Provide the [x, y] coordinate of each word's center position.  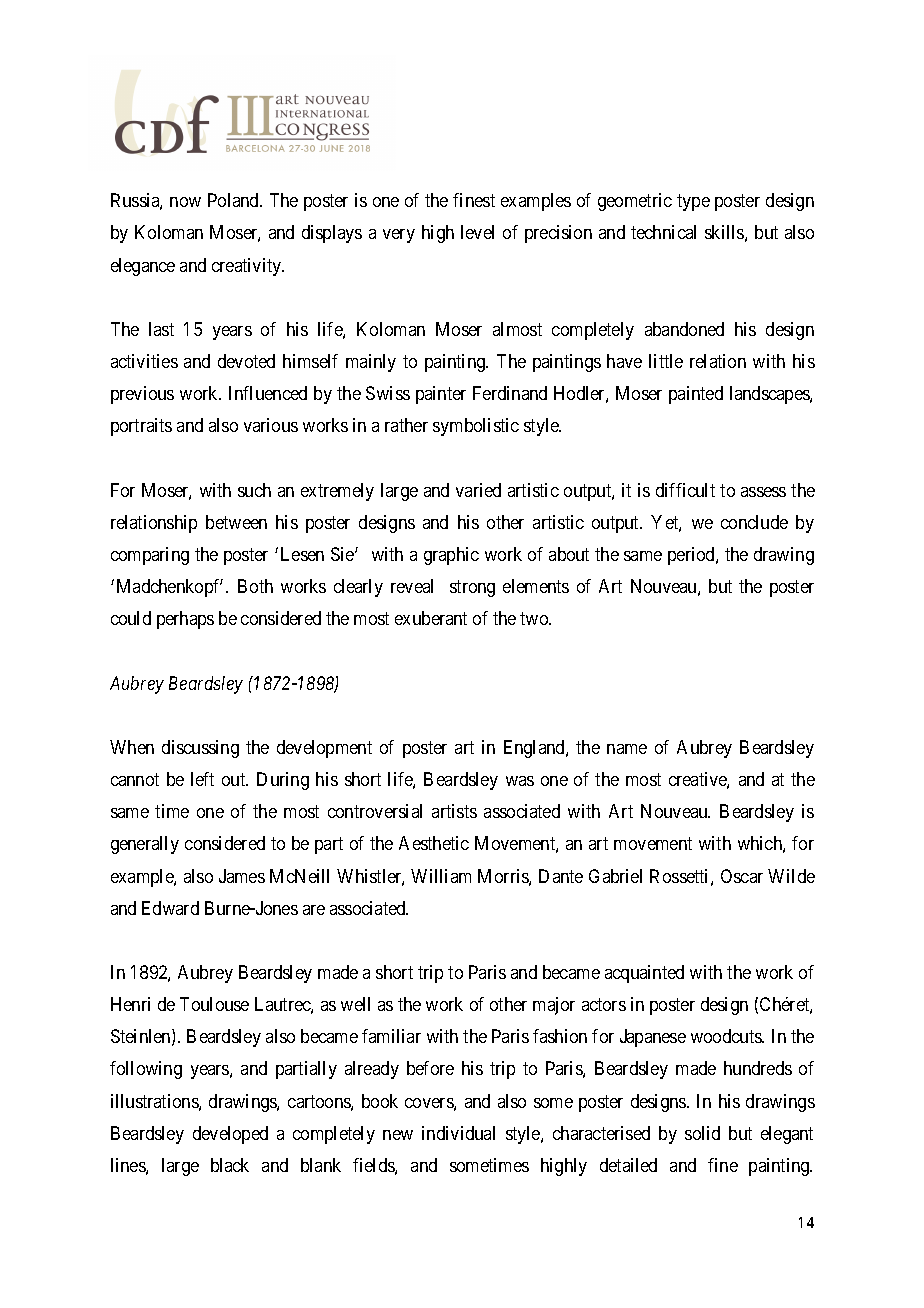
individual [458, 1133]
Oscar [742, 876]
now [185, 202]
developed [230, 1135]
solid [702, 1133]
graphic [451, 556]
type [693, 203]
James [242, 876]
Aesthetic [434, 843]
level [477, 232]
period [692, 556]
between [236, 522]
